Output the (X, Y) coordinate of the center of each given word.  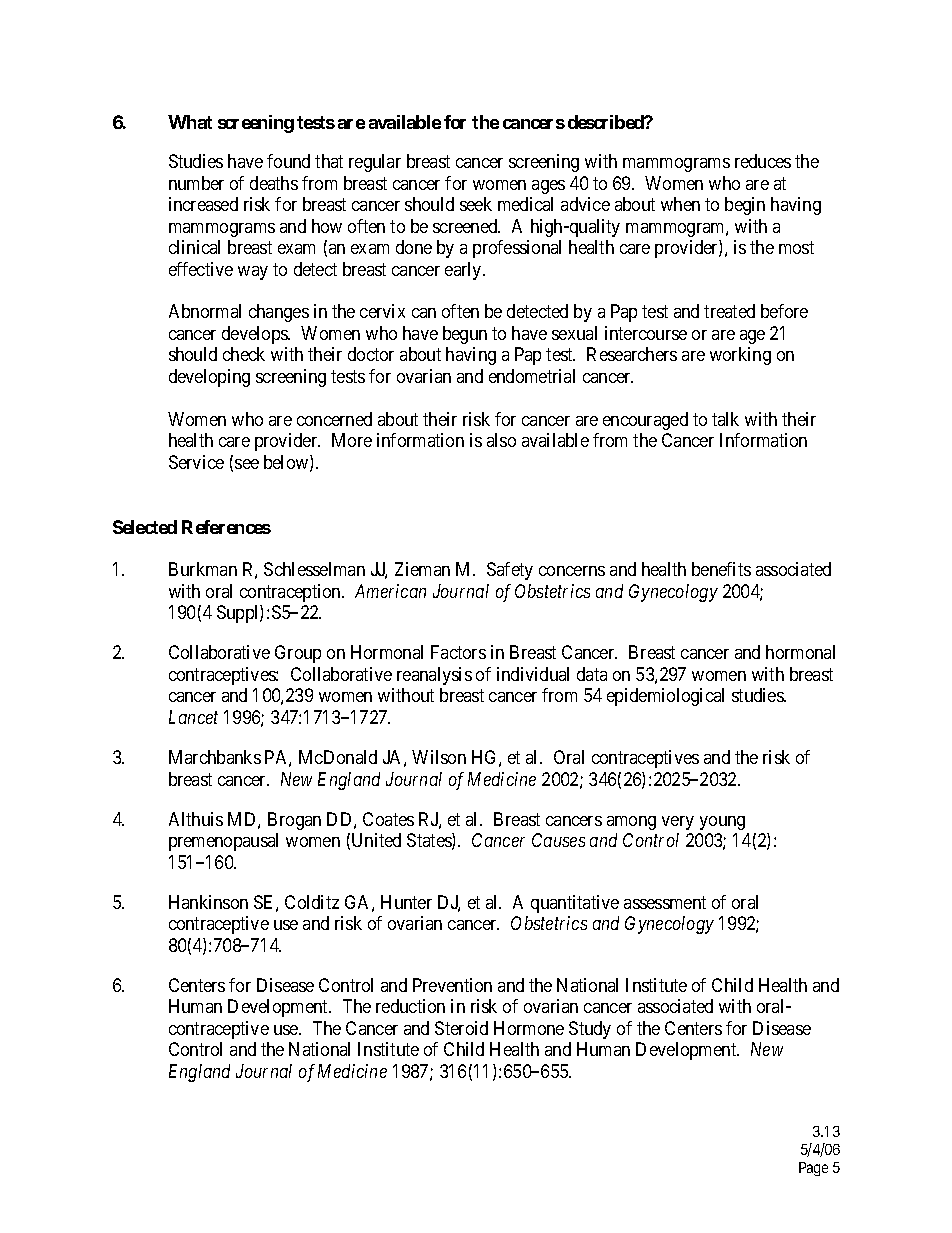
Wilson (439, 757)
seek (476, 204)
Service (196, 462)
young (722, 823)
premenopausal (223, 842)
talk (725, 419)
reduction (410, 1006)
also (501, 440)
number (196, 183)
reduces (763, 161)
